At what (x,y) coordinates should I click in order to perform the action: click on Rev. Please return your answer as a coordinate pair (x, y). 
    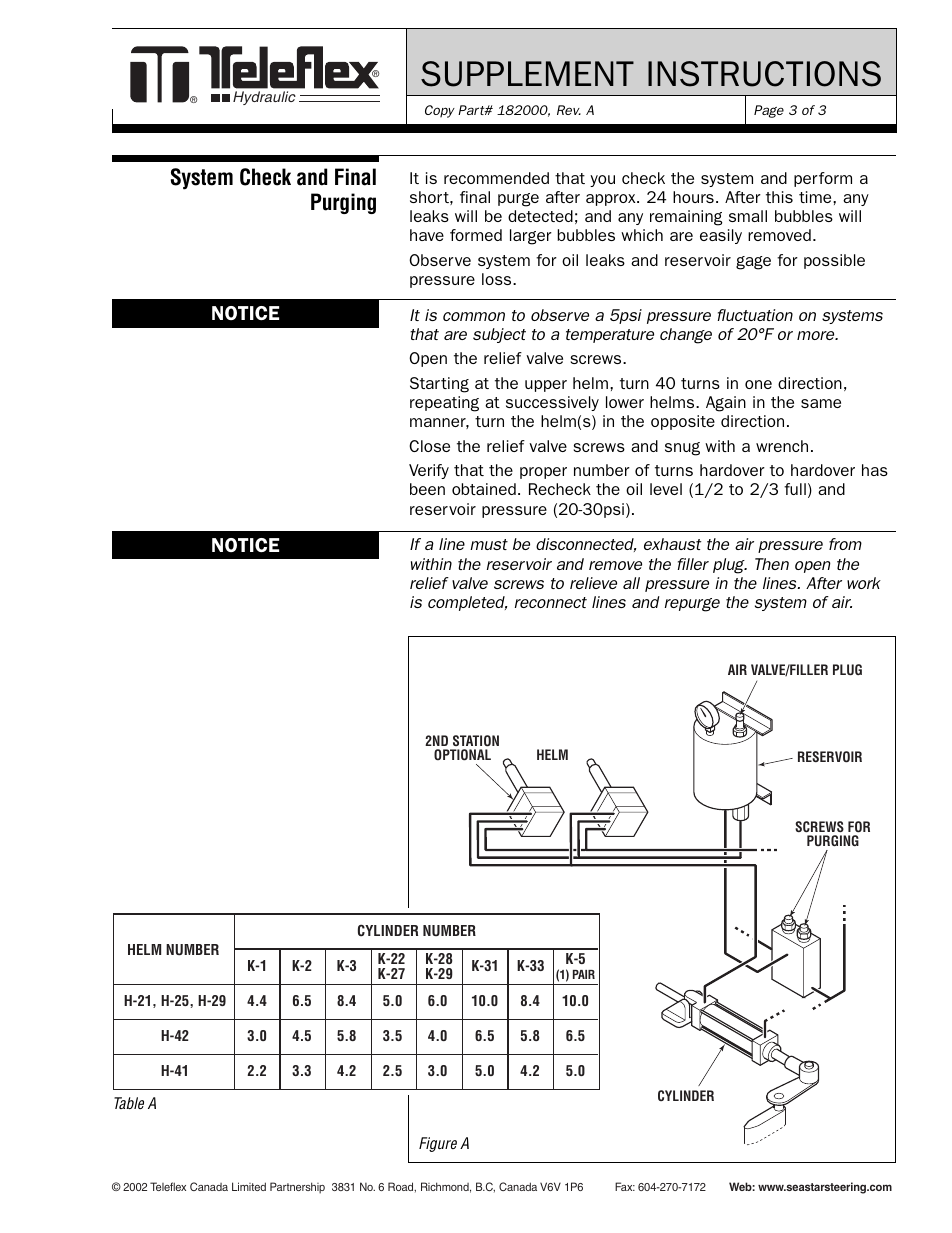
    Looking at the image, I should click on (569, 110).
